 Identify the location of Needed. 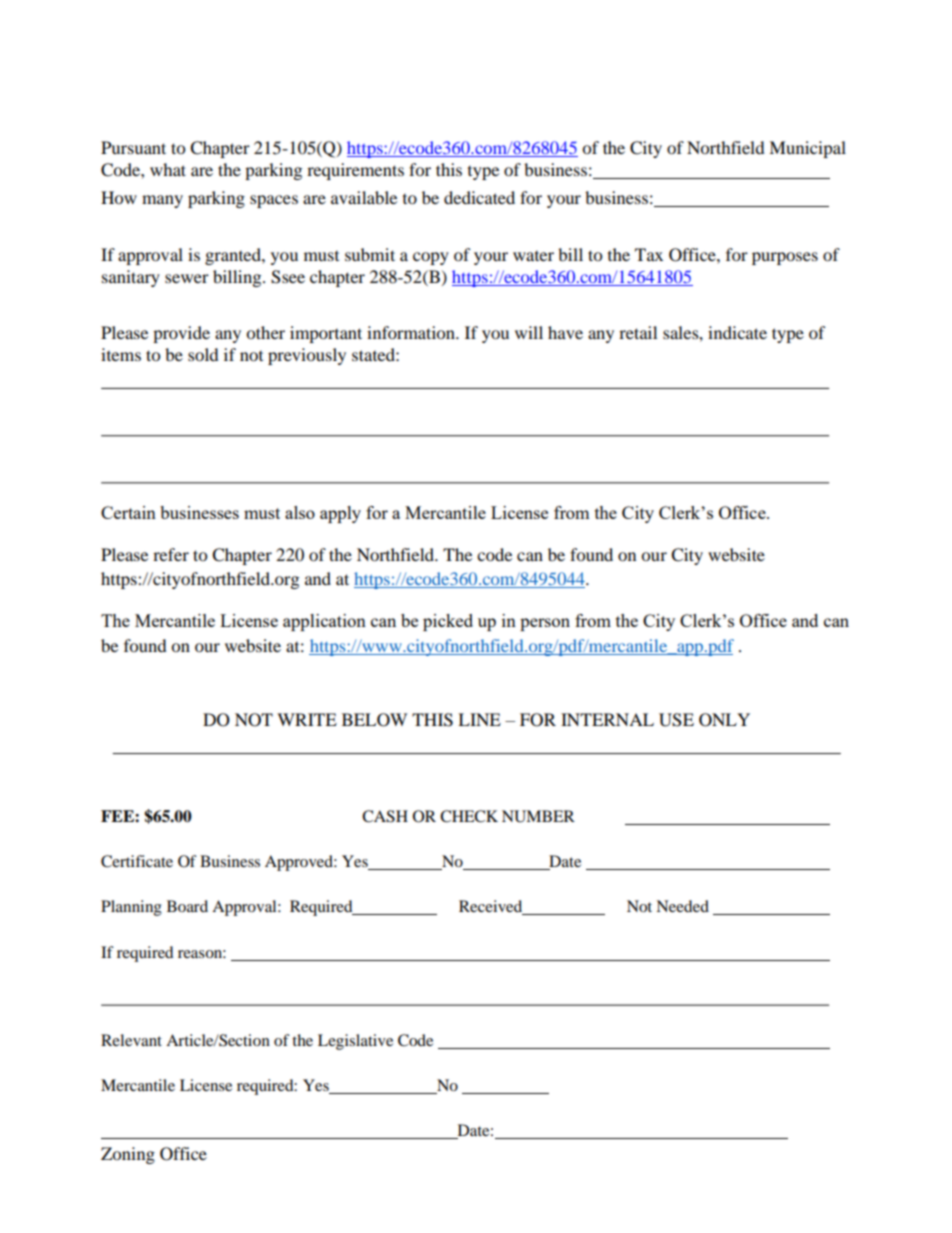
(682, 906).
